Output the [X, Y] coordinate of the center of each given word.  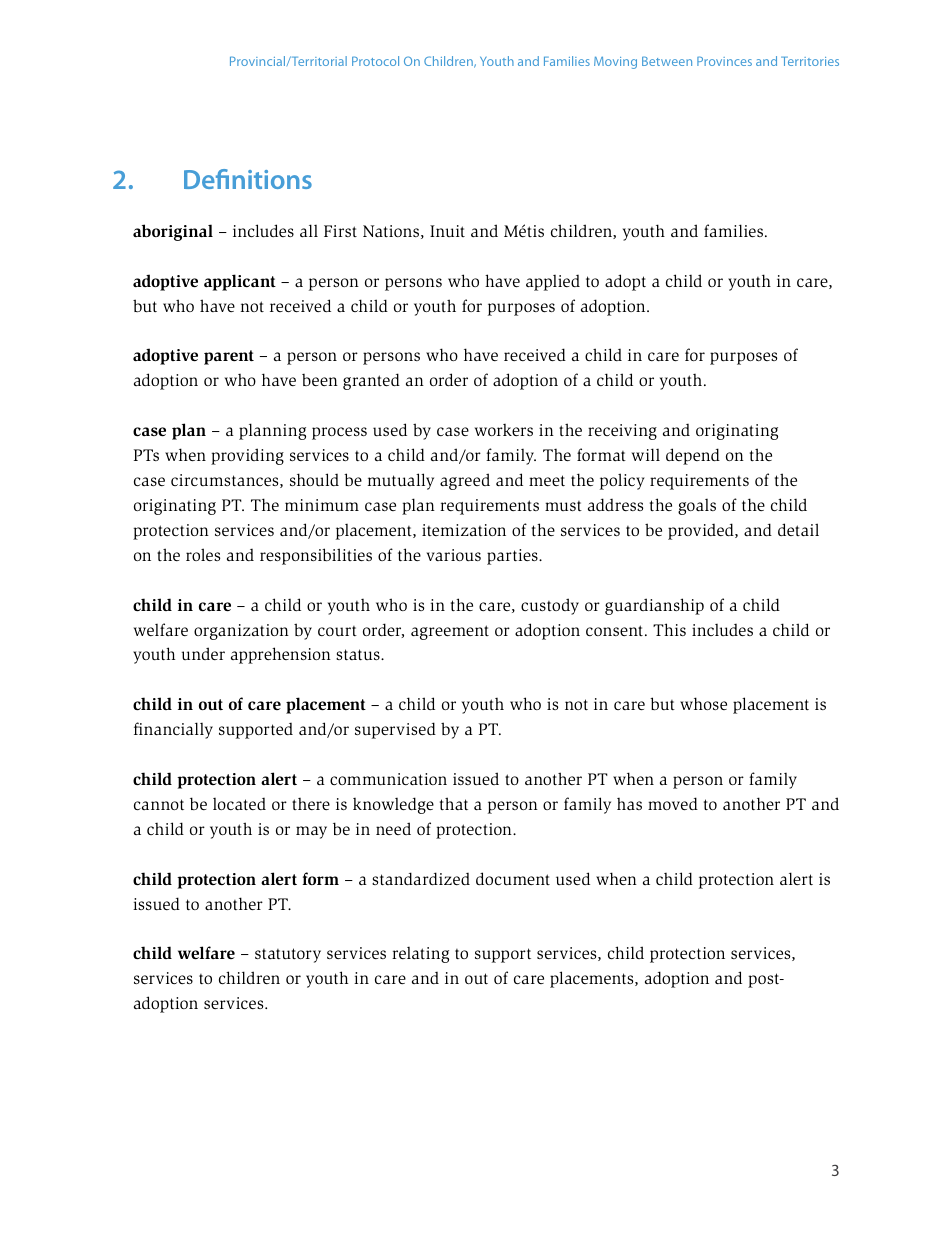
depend [693, 456]
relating [420, 955]
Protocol [375, 61]
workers [504, 430]
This [669, 629]
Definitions [248, 179]
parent [229, 357]
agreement [450, 632]
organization [241, 632]
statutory [288, 955]
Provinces [724, 61]
